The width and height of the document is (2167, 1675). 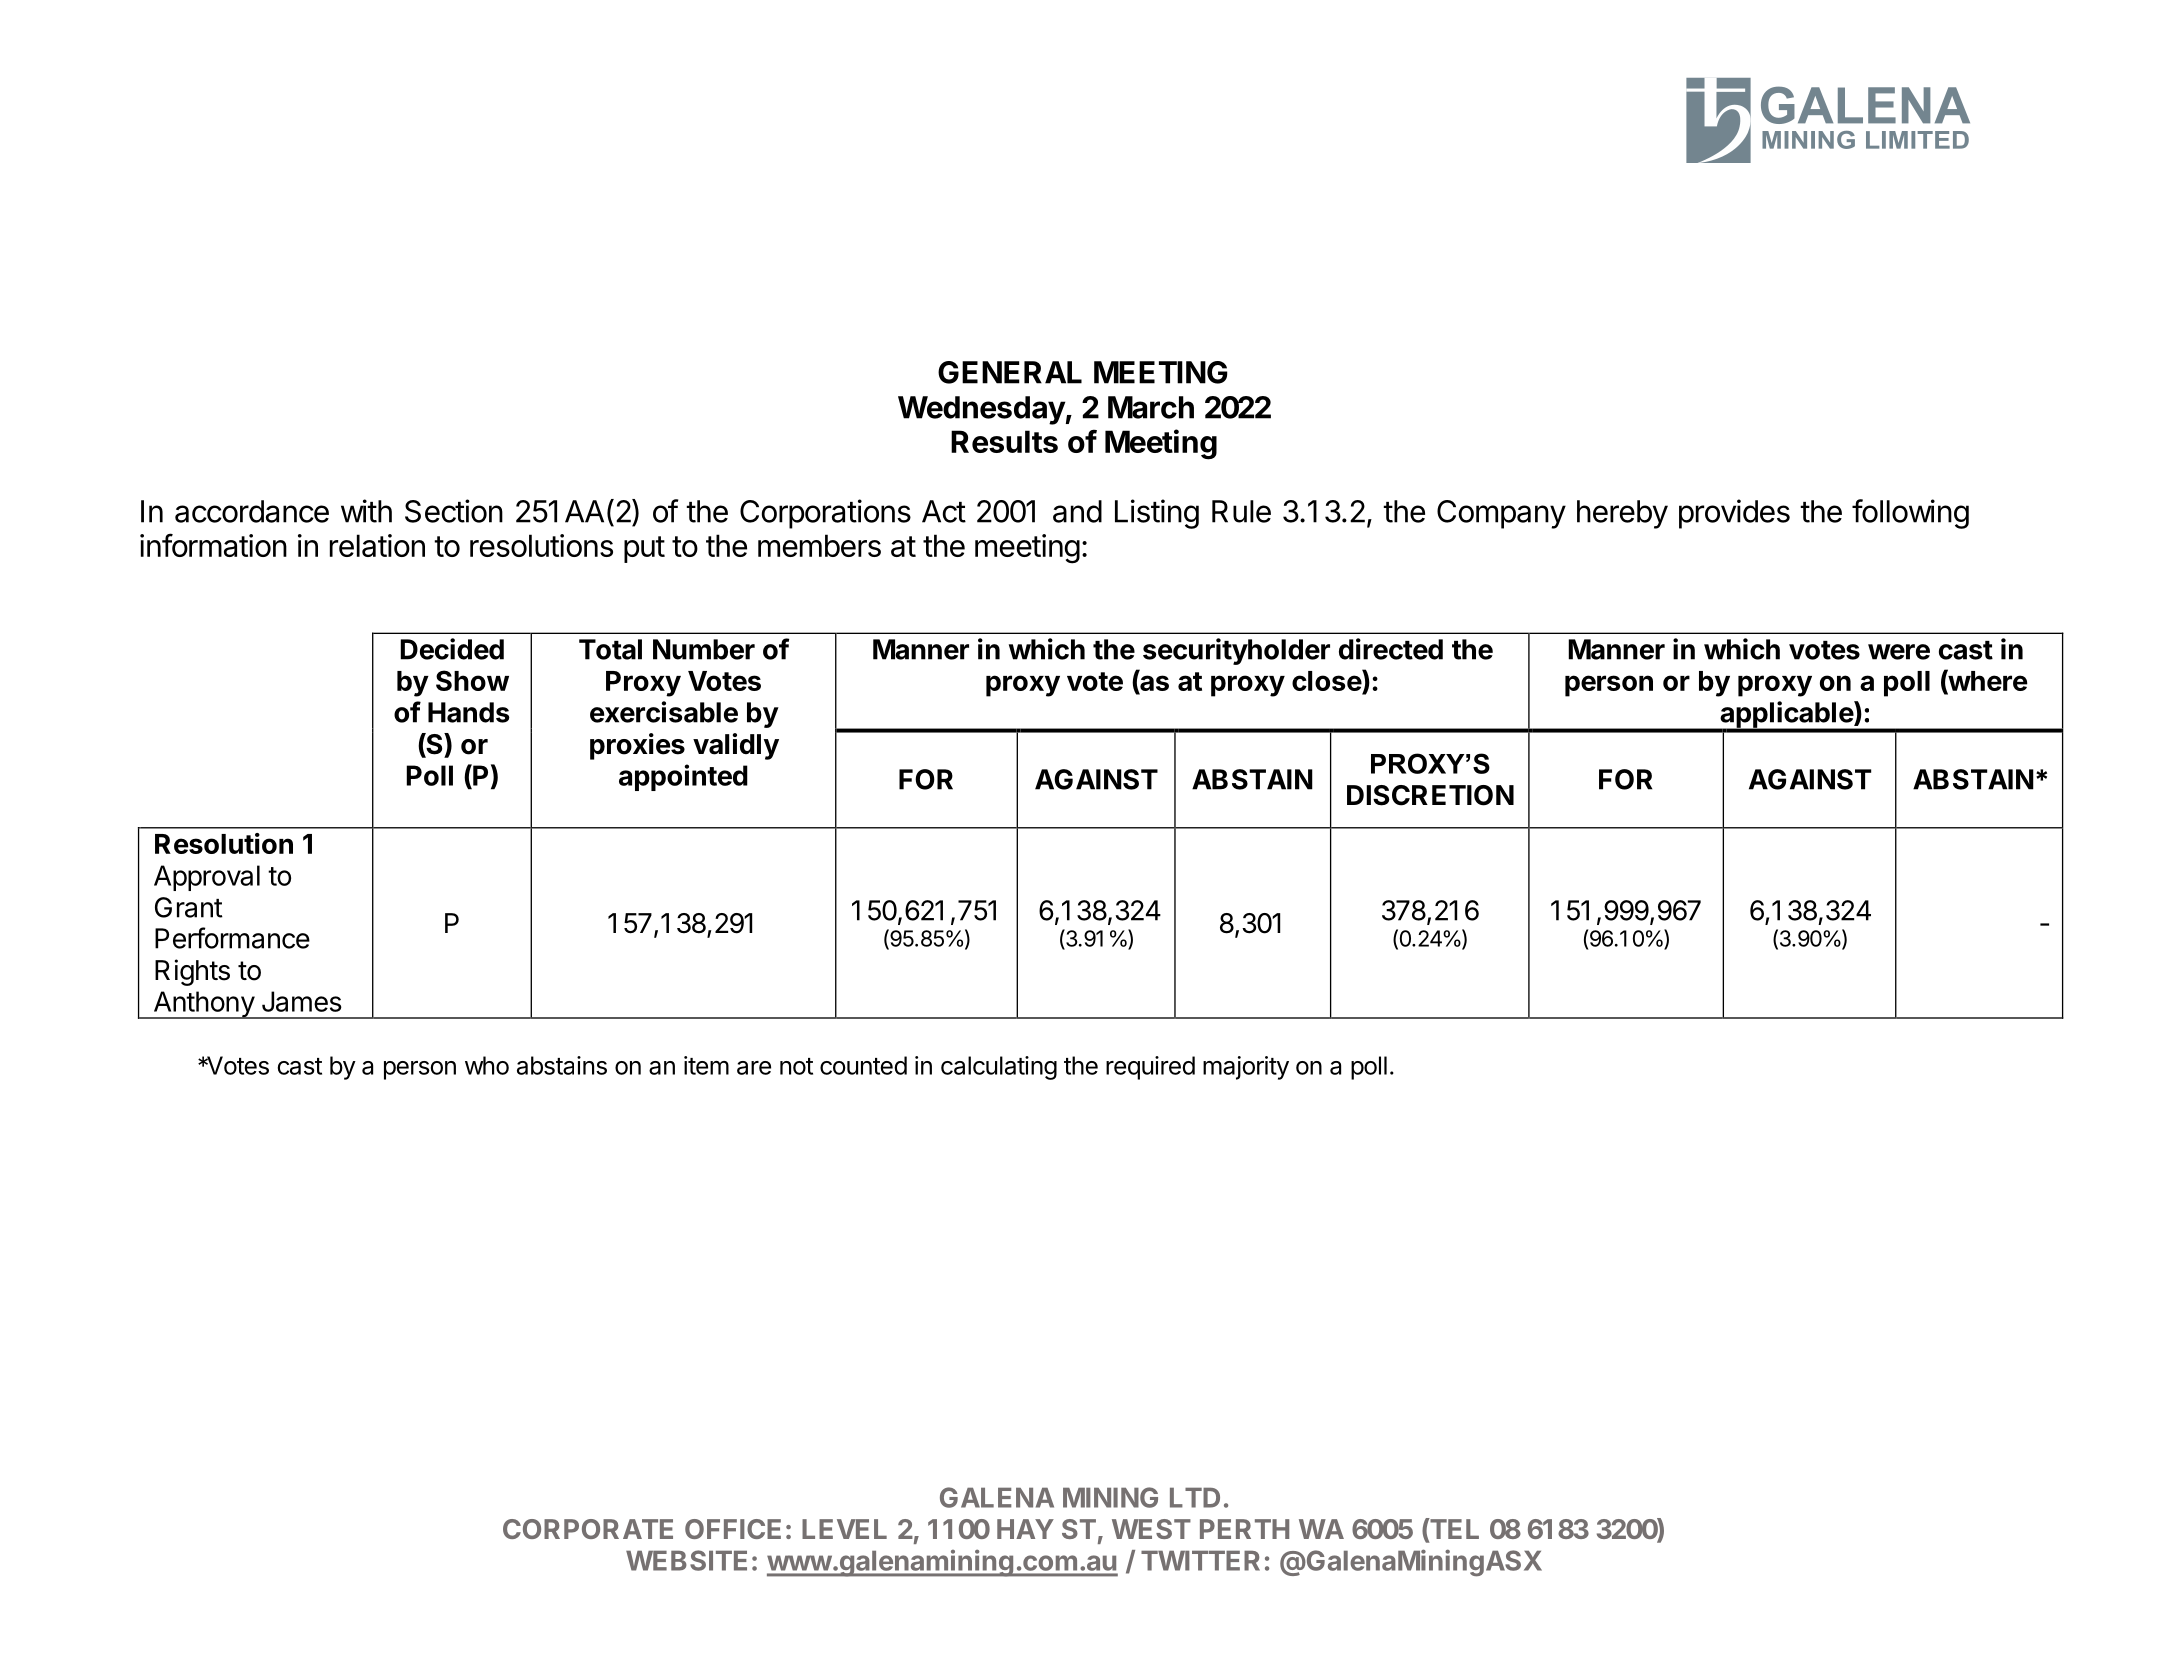 I want to click on majority, so click(x=1246, y=1068).
